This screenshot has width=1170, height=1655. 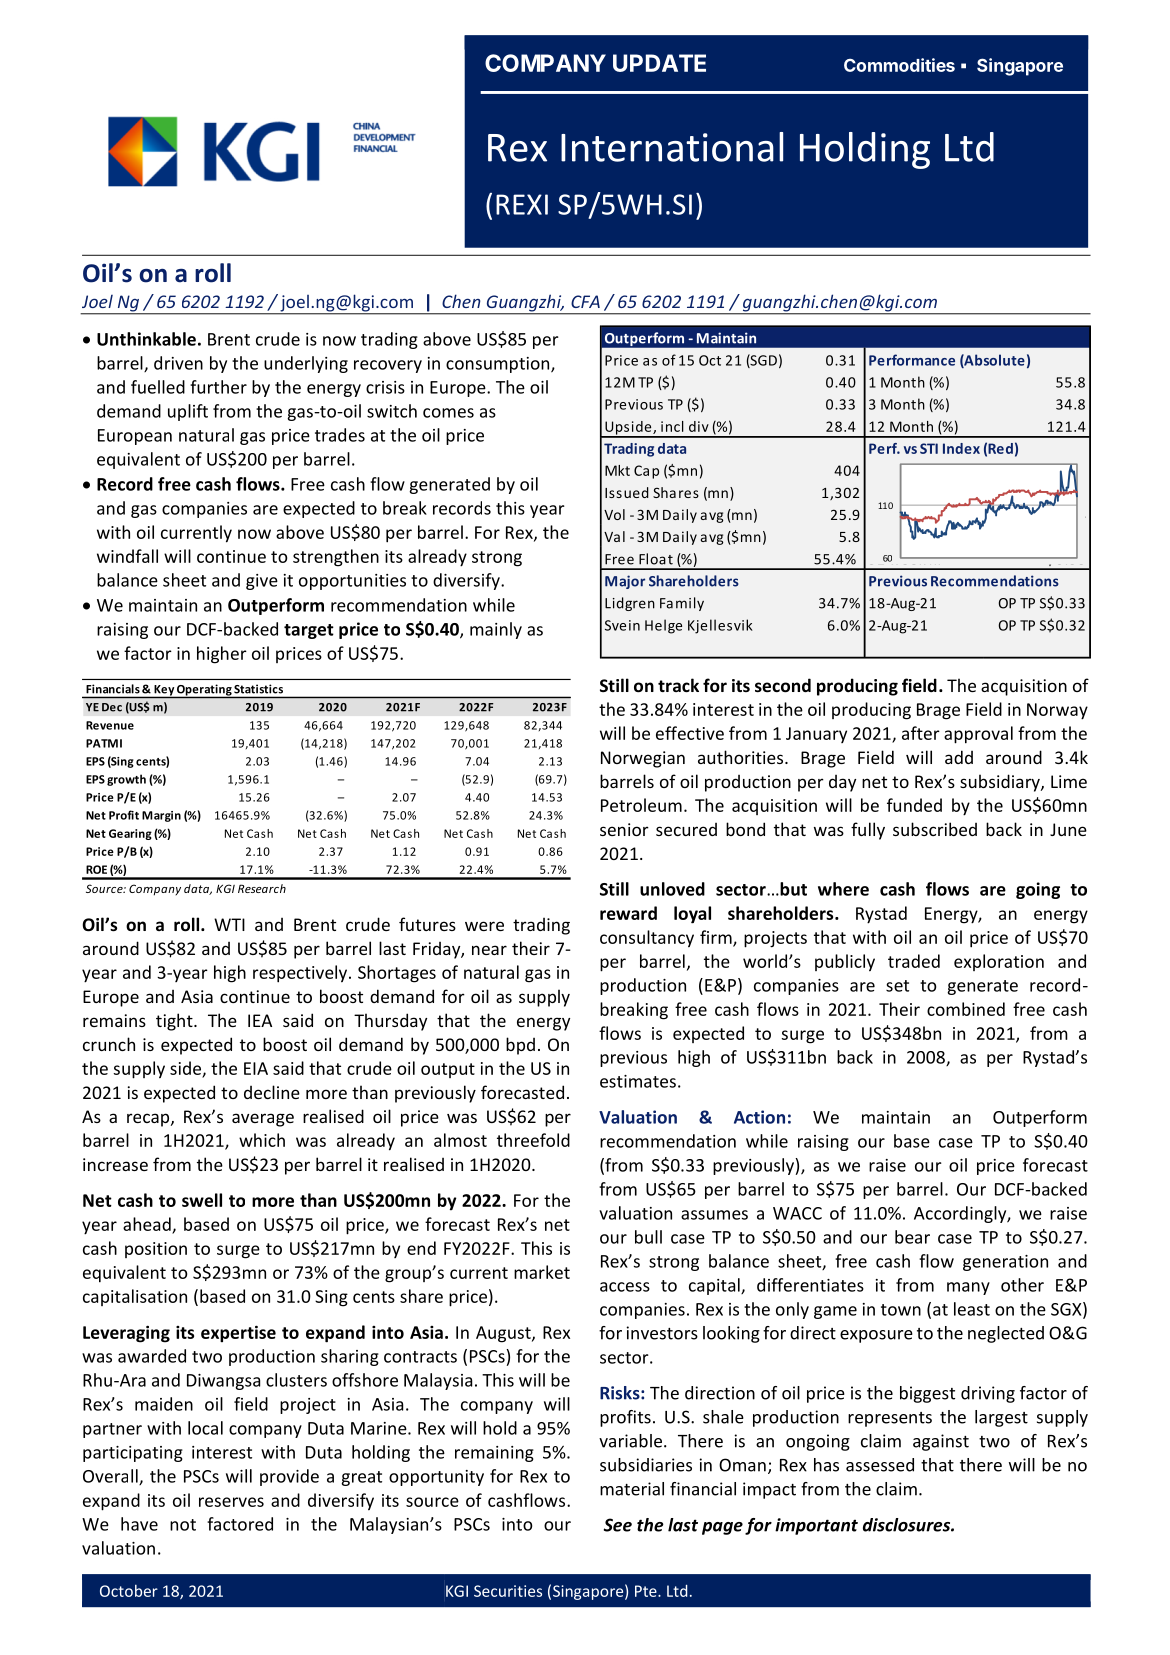 What do you see at coordinates (968, 1288) in the screenshot?
I see `many` at bounding box center [968, 1288].
